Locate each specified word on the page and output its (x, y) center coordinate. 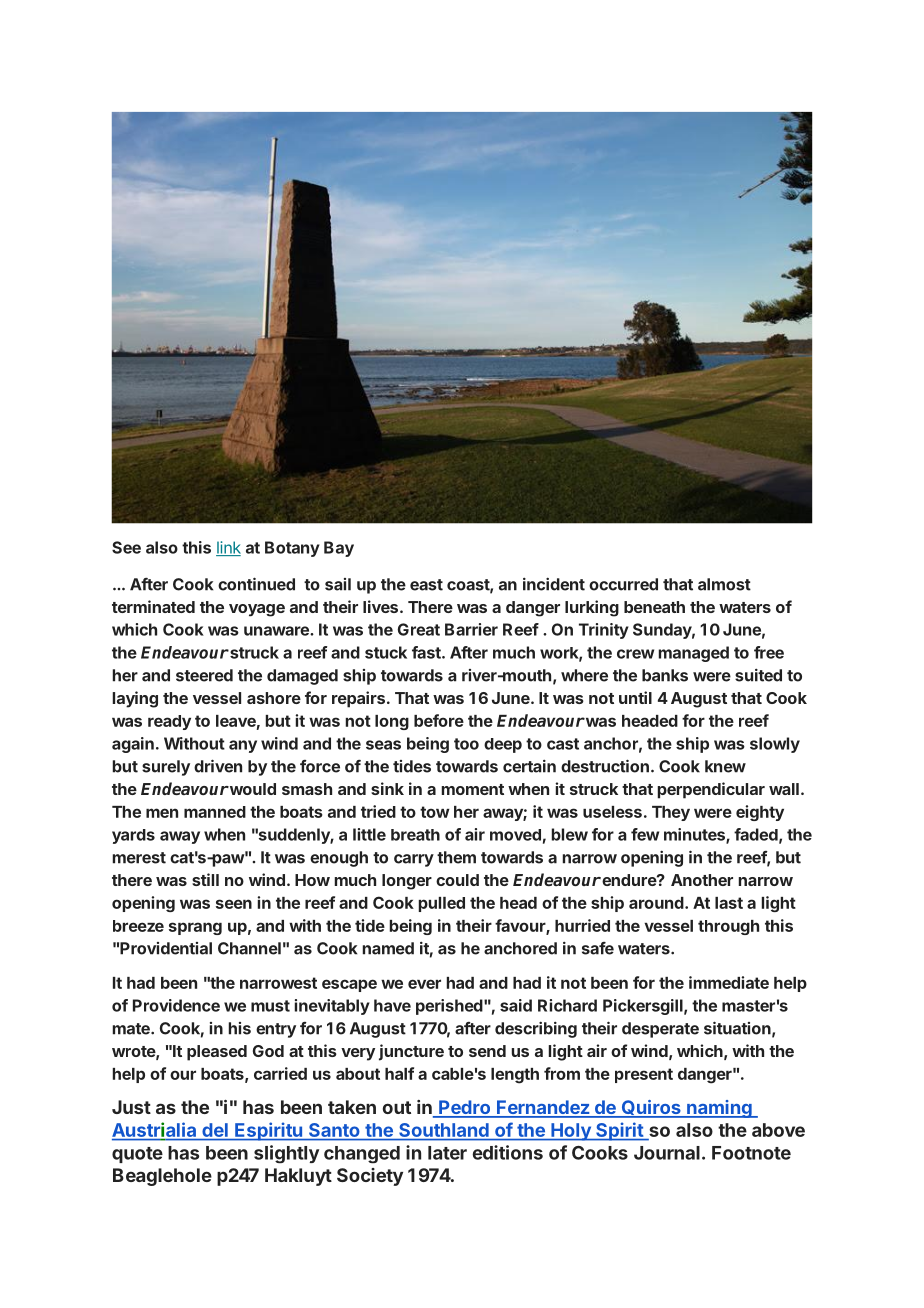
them (456, 857)
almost (724, 584)
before (439, 720)
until (635, 697)
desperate (660, 1030)
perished (450, 1007)
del (215, 1130)
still (205, 879)
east (426, 585)
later (447, 1153)
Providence (176, 1005)
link (228, 548)
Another (702, 880)
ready (169, 722)
